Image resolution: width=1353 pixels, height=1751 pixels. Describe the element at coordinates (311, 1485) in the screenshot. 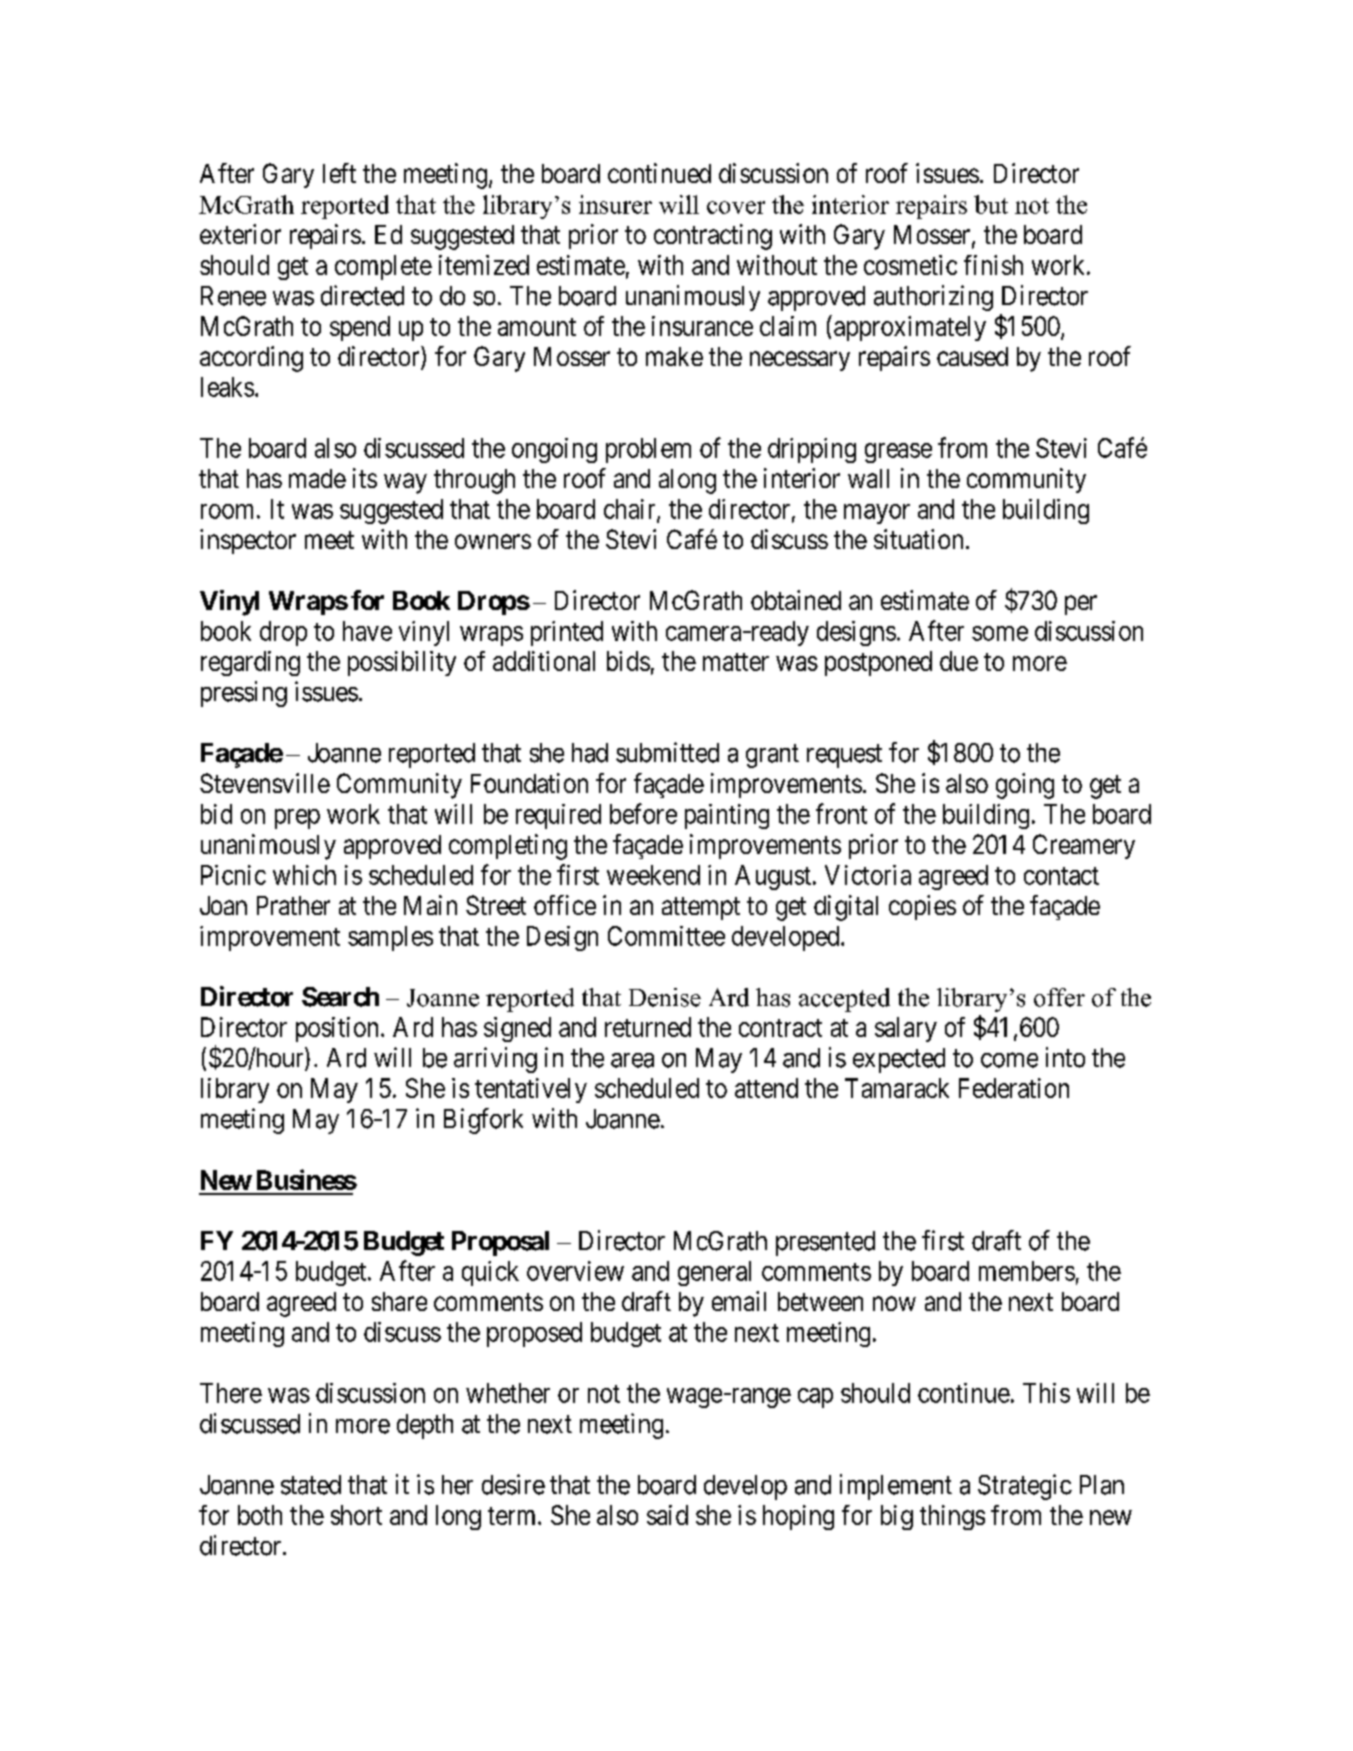

I see `stated` at that location.
